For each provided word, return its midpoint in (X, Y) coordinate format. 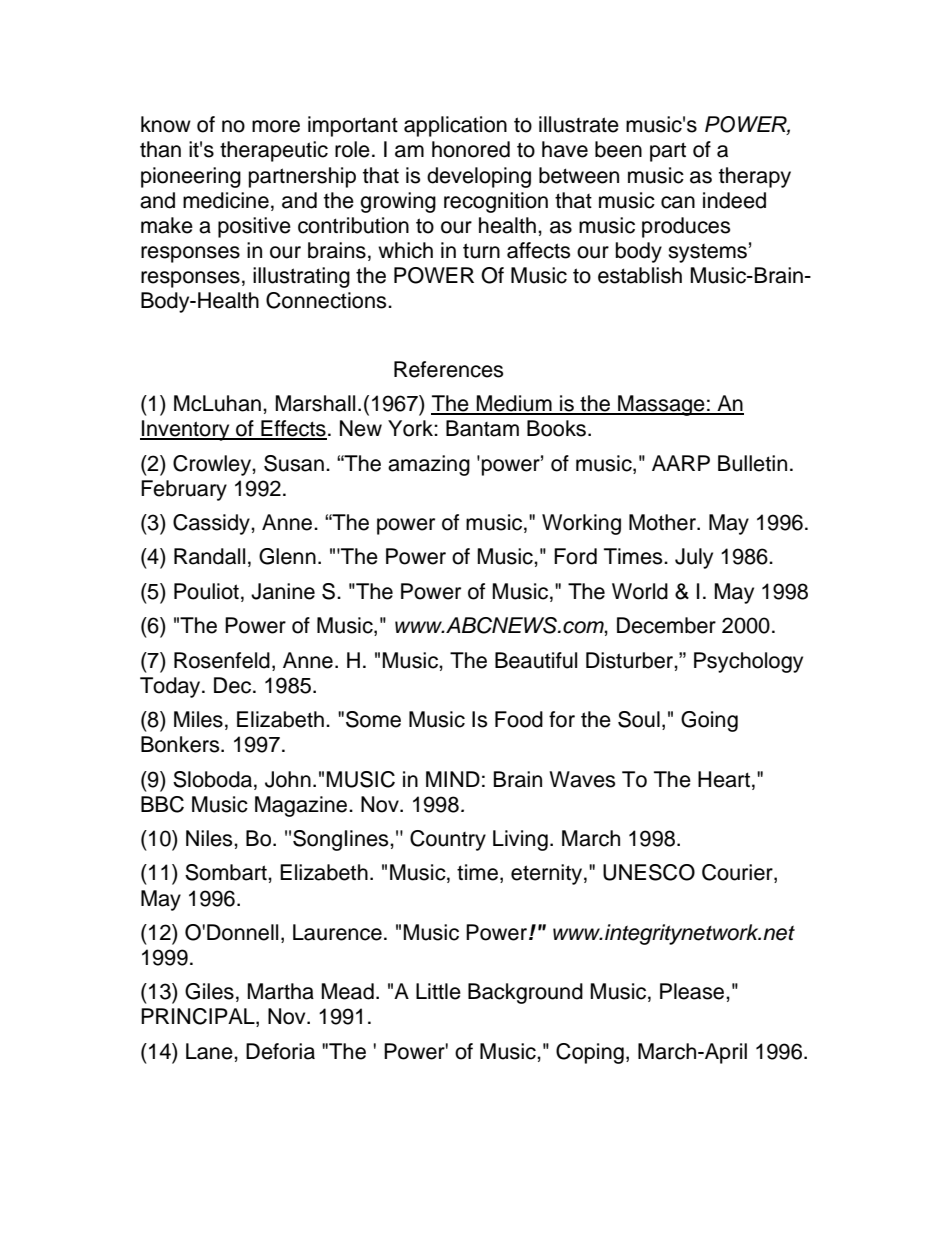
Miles (198, 719)
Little (438, 991)
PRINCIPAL (199, 1017)
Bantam (482, 428)
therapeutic (274, 151)
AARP (681, 463)
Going (709, 721)
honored (471, 149)
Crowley (213, 465)
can (678, 202)
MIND (453, 779)
